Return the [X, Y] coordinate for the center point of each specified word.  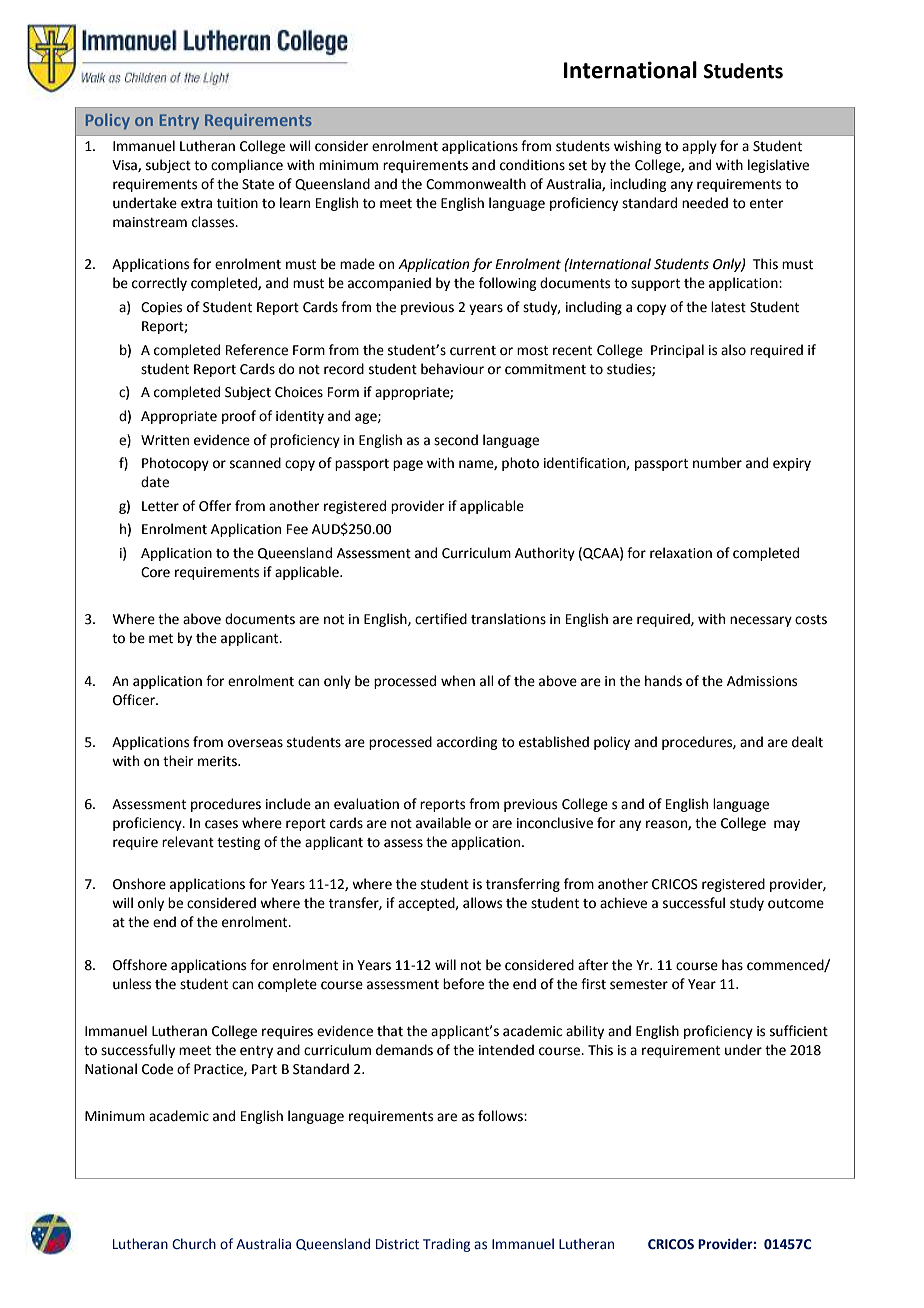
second [456, 440]
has [732, 965]
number [717, 463]
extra [196, 204]
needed [705, 203]
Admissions [762, 681]
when [458, 681]
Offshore [140, 965]
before [463, 984]
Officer [135, 700]
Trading [446, 1245]
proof [239, 417]
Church [194, 1243]
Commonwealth [476, 184]
